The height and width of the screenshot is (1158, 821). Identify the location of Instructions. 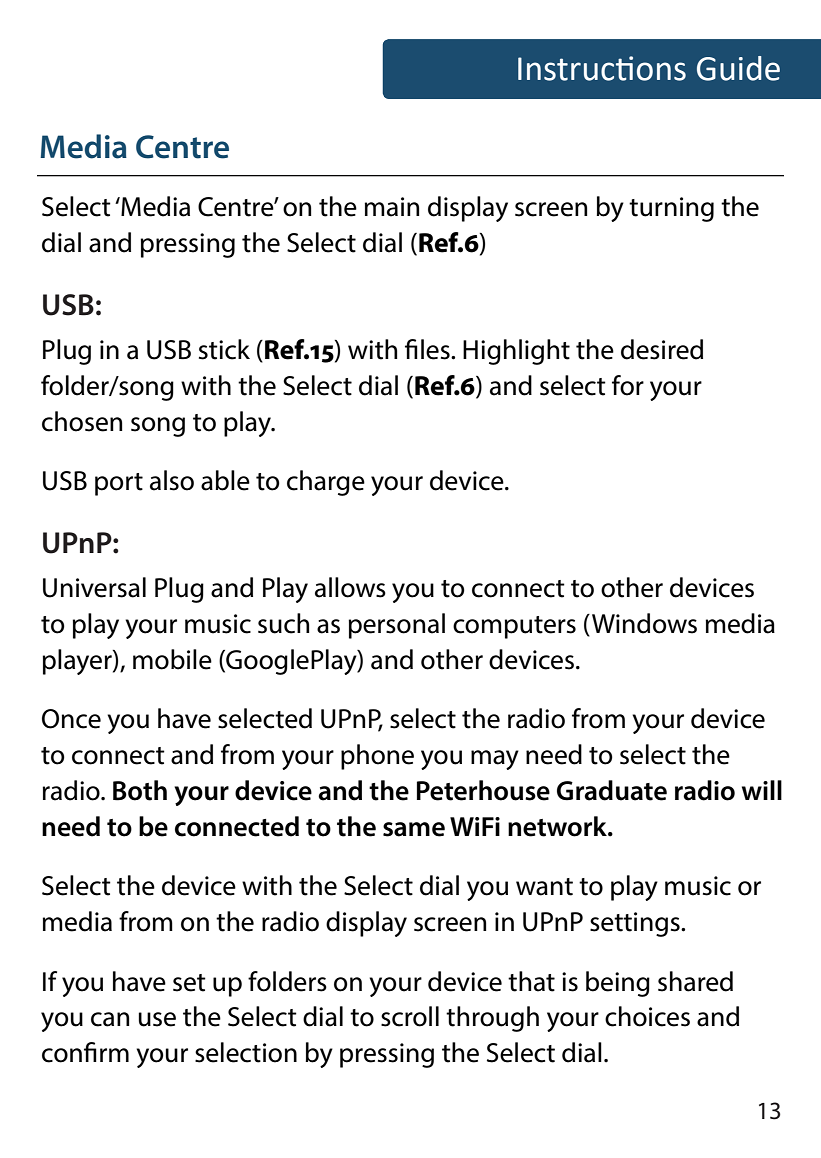
(602, 68).
